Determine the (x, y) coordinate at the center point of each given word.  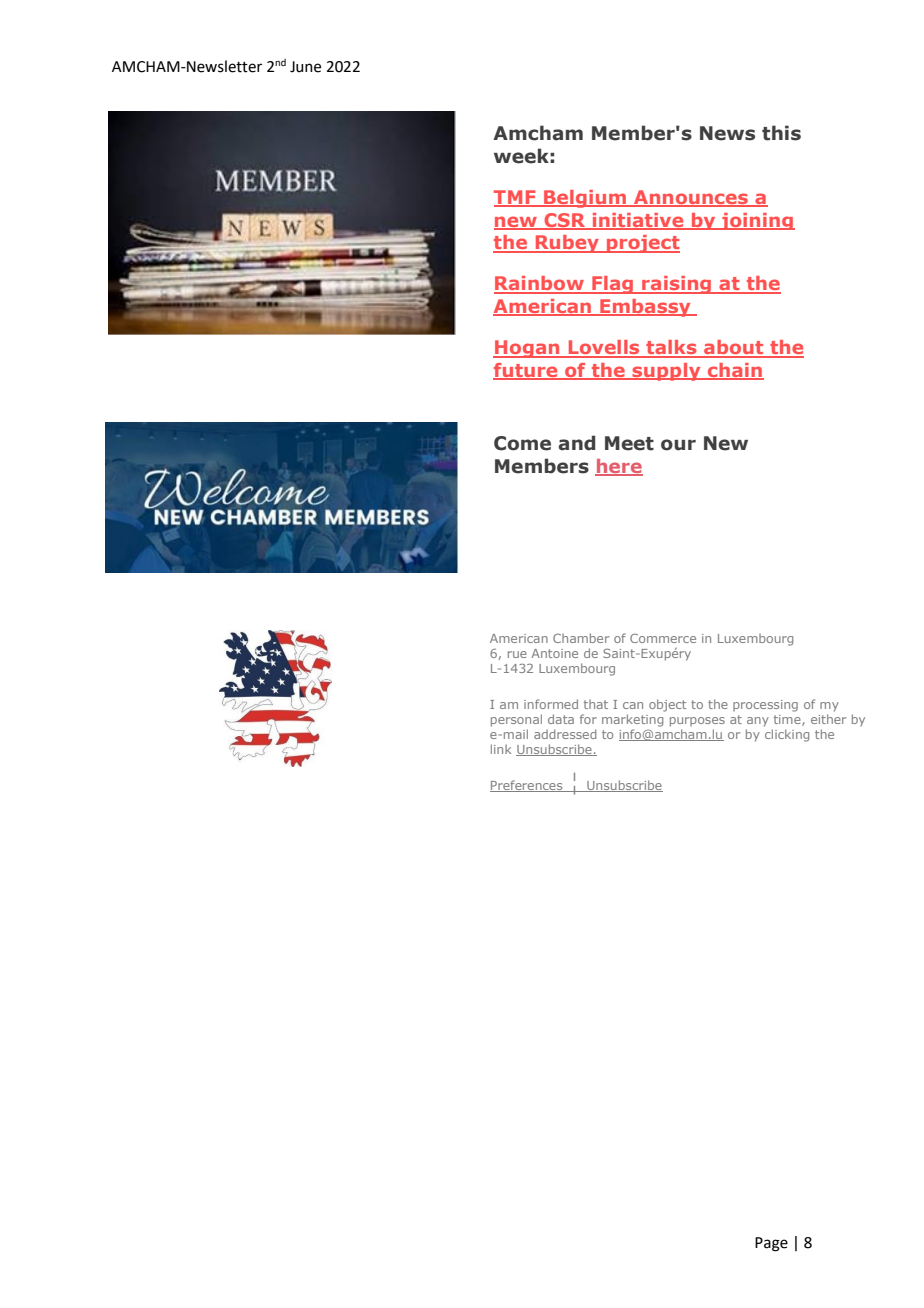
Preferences (527, 786)
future (526, 371)
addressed (565, 734)
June (305, 67)
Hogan (527, 349)
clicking (787, 735)
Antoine (554, 653)
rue (517, 654)
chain (735, 371)
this (781, 133)
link (501, 749)
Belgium (585, 199)
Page (771, 1244)
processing (765, 706)
